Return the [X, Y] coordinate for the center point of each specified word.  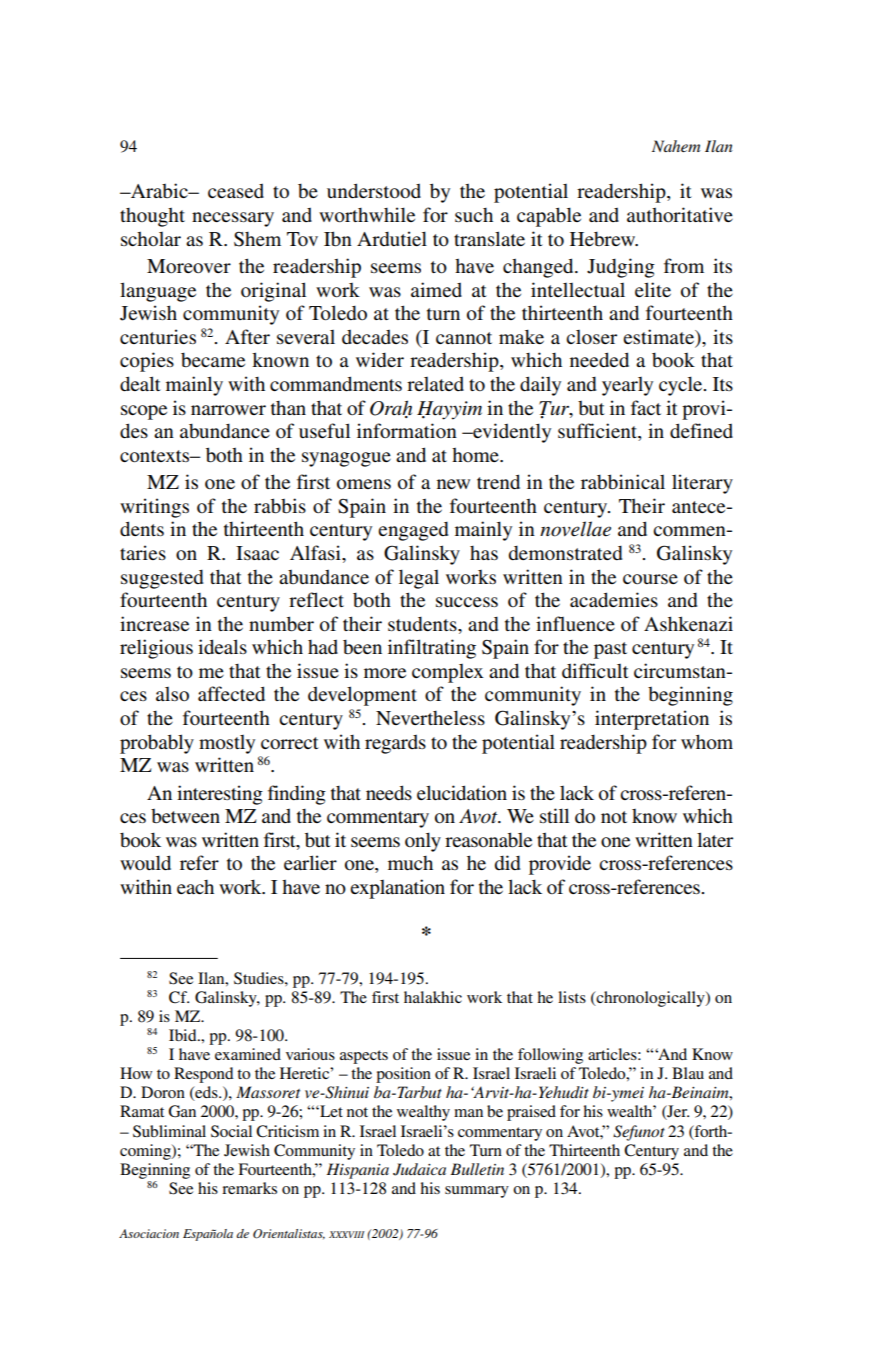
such [474, 215]
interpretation [652, 720]
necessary [233, 219]
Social [231, 1131]
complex [448, 673]
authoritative [680, 214]
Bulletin [477, 1169]
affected [231, 694]
